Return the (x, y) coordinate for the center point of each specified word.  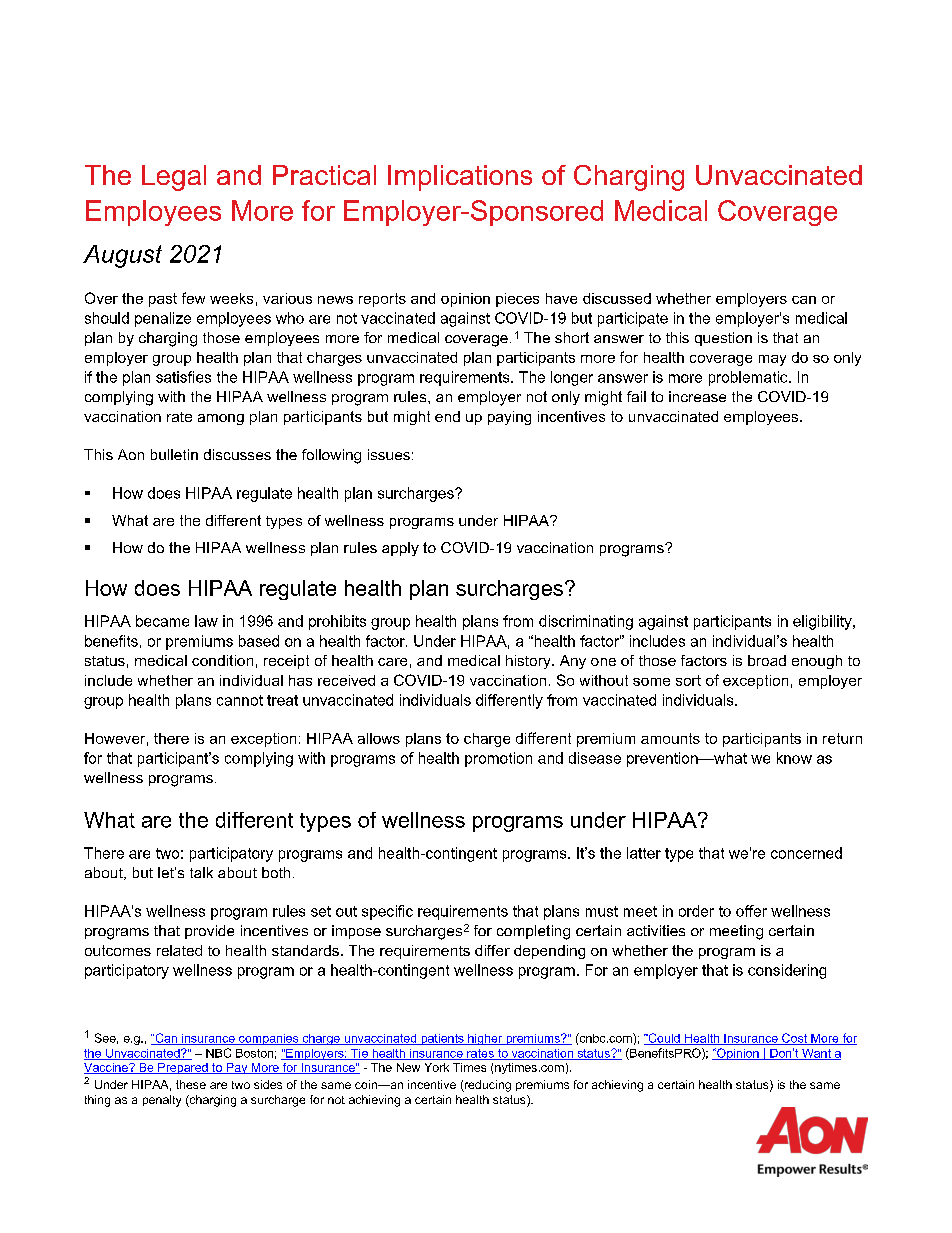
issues (389, 454)
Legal (174, 178)
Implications (460, 178)
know (794, 758)
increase (697, 396)
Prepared (183, 1068)
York (437, 1067)
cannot (240, 700)
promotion (498, 759)
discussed (617, 298)
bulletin (174, 454)
